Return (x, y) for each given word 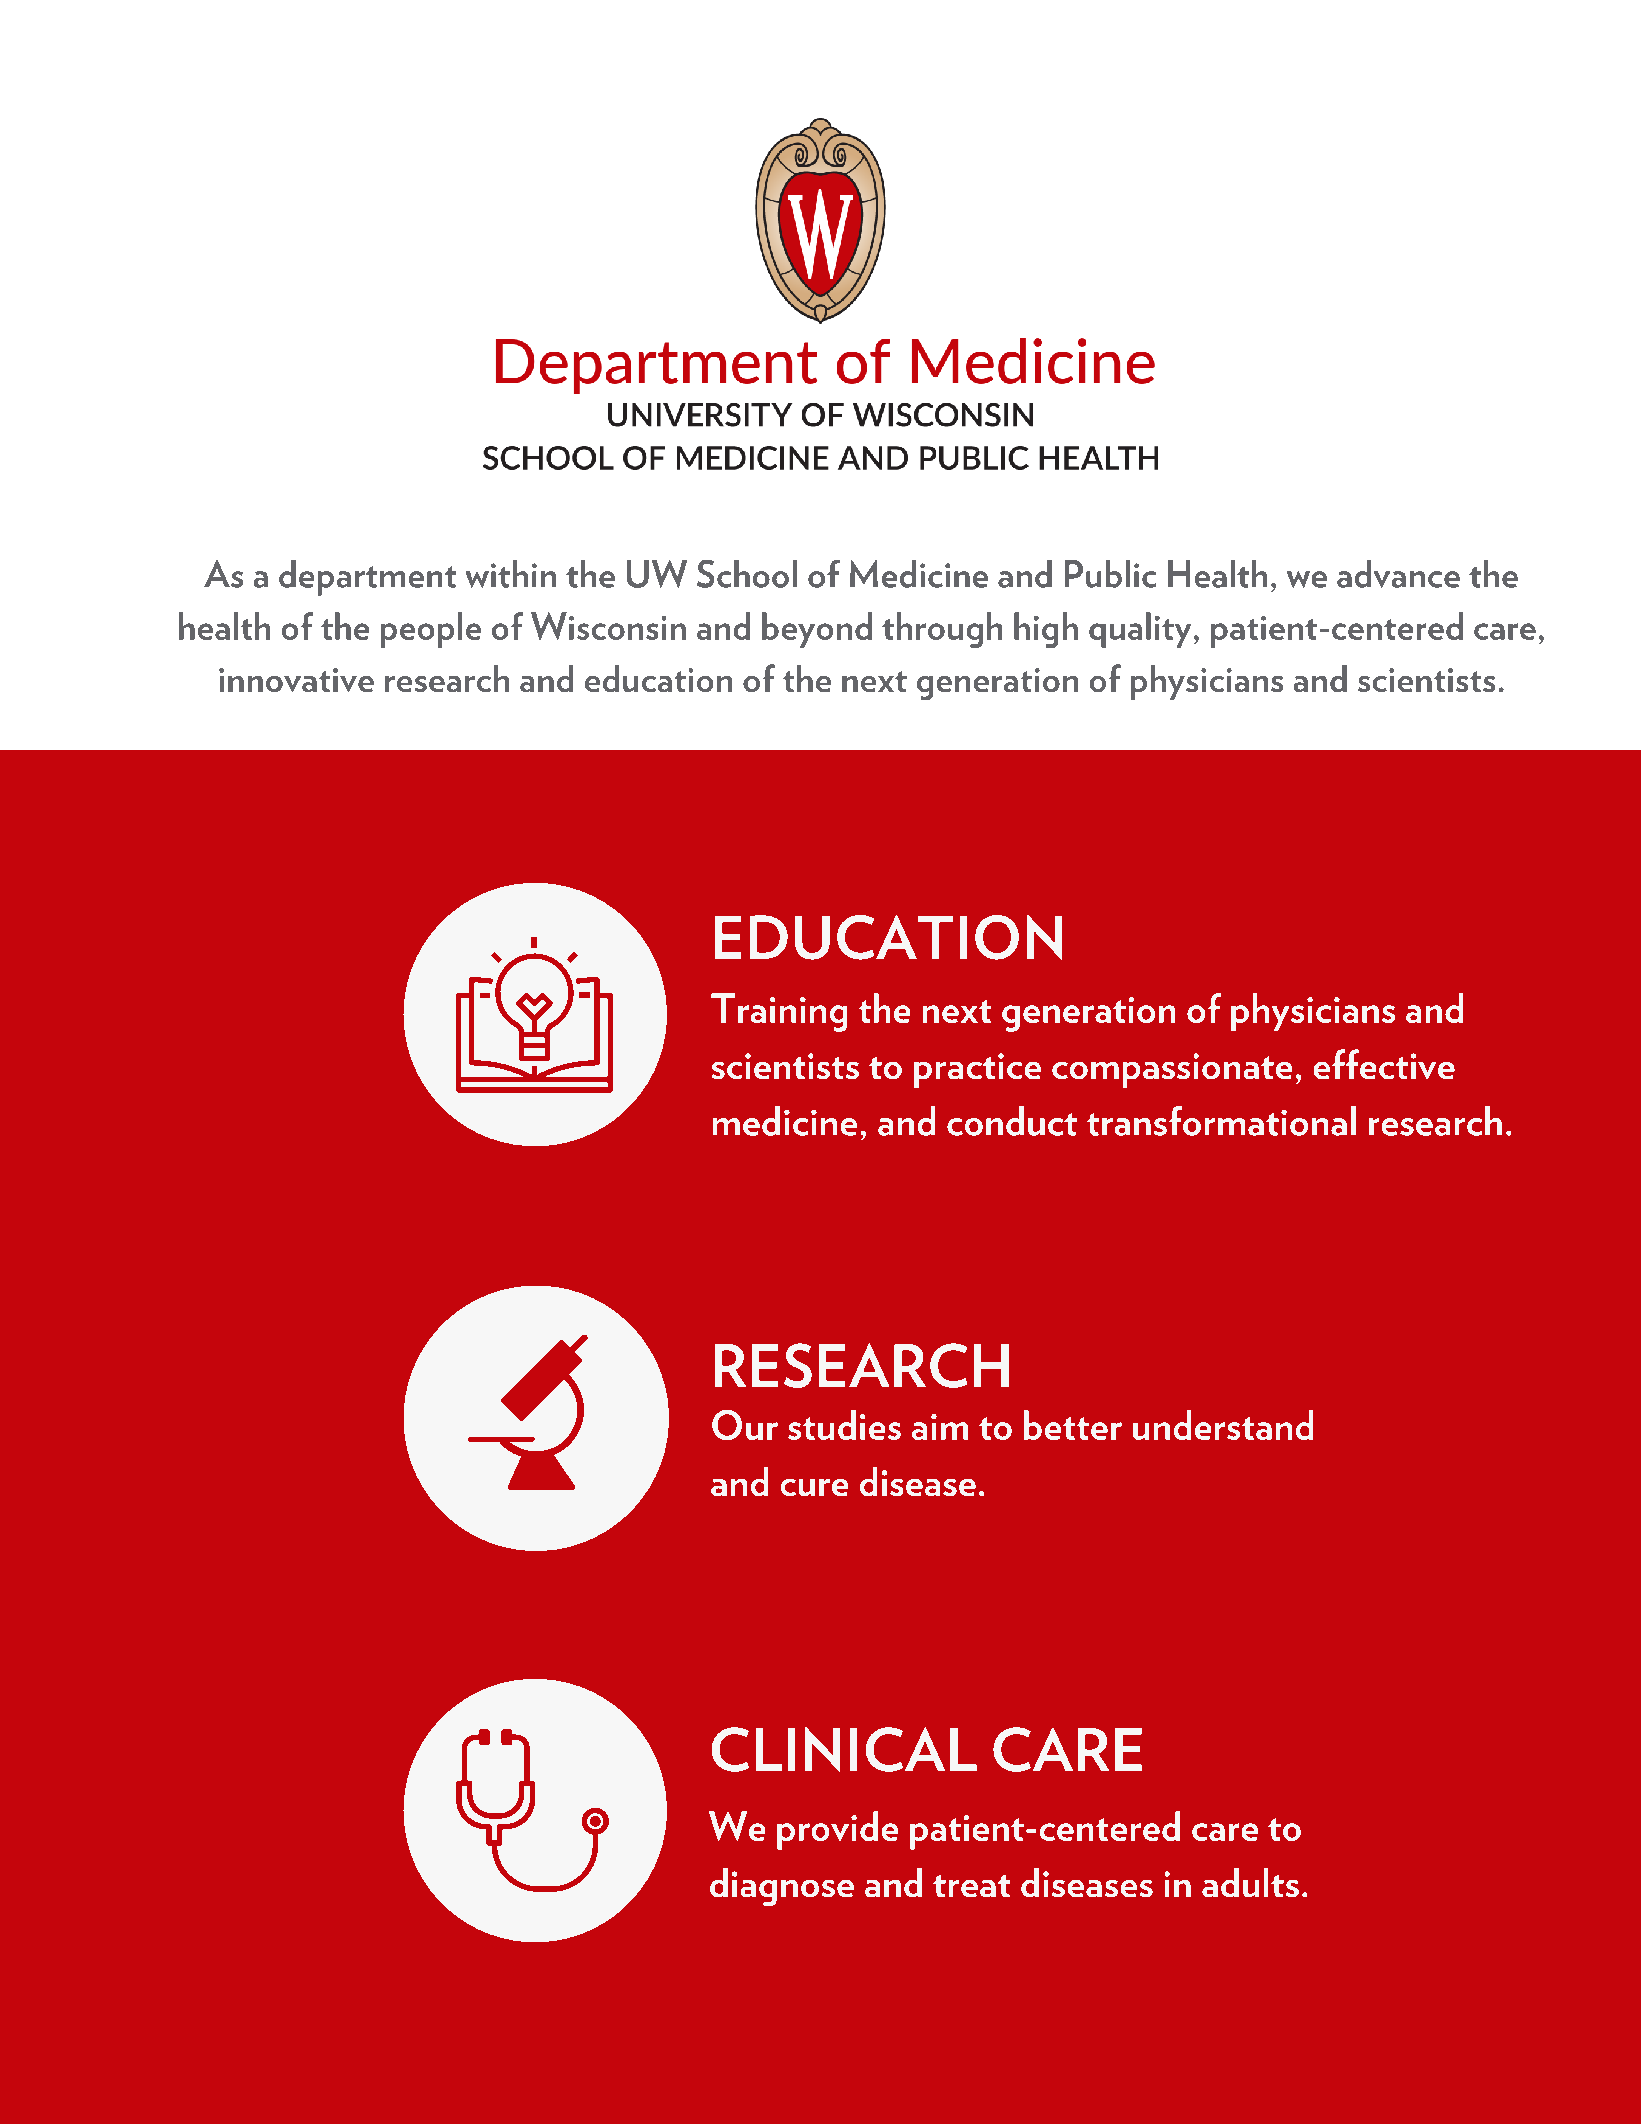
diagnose (782, 1887)
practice (977, 1070)
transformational (1221, 1121)
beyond (817, 630)
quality (1140, 630)
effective (1384, 1064)
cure (814, 1487)
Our (745, 1425)
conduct (1012, 1121)
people (431, 630)
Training (779, 1012)
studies (844, 1425)
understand (1223, 1425)
